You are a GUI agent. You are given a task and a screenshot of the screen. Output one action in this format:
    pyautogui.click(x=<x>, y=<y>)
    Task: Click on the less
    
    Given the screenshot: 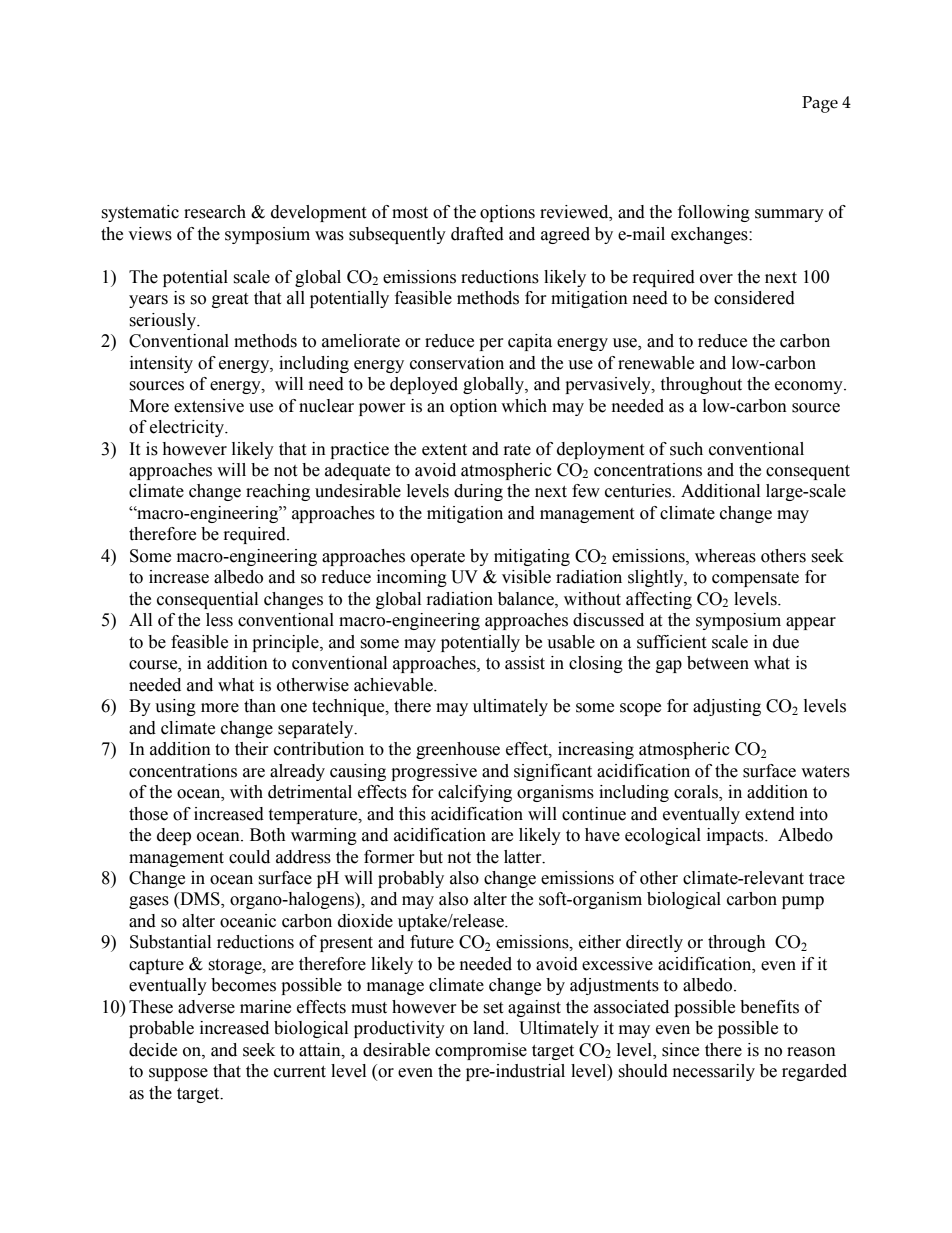 What is the action you would take?
    pyautogui.click(x=219, y=620)
